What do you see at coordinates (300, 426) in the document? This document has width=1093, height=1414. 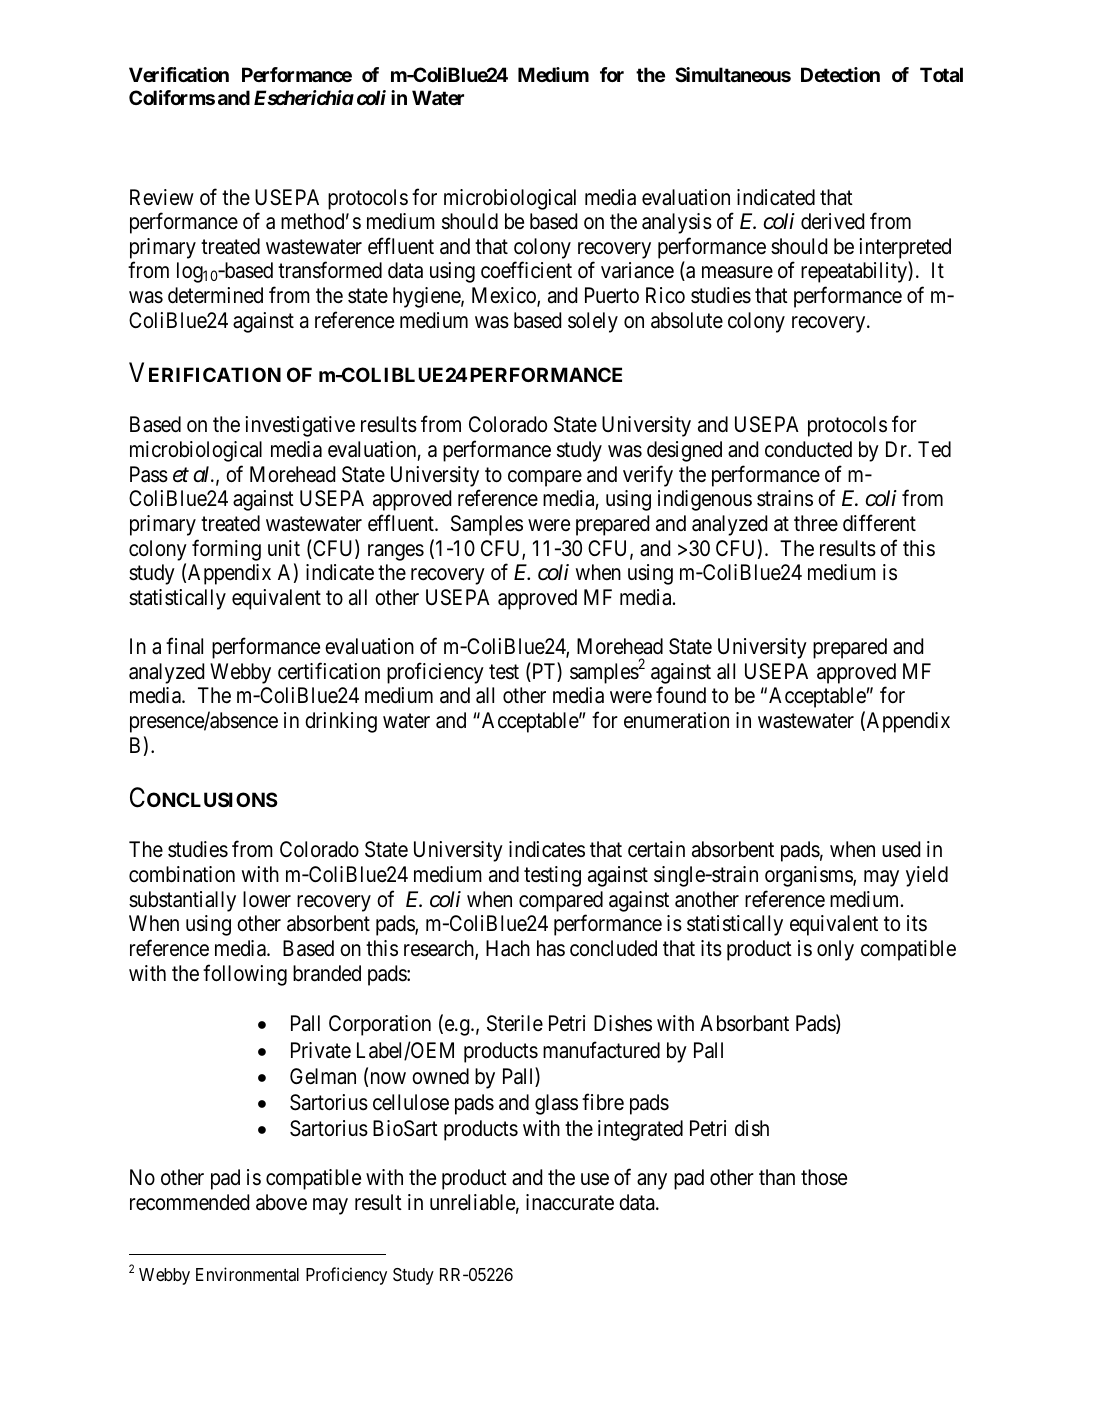 I see `investigative` at bounding box center [300, 426].
